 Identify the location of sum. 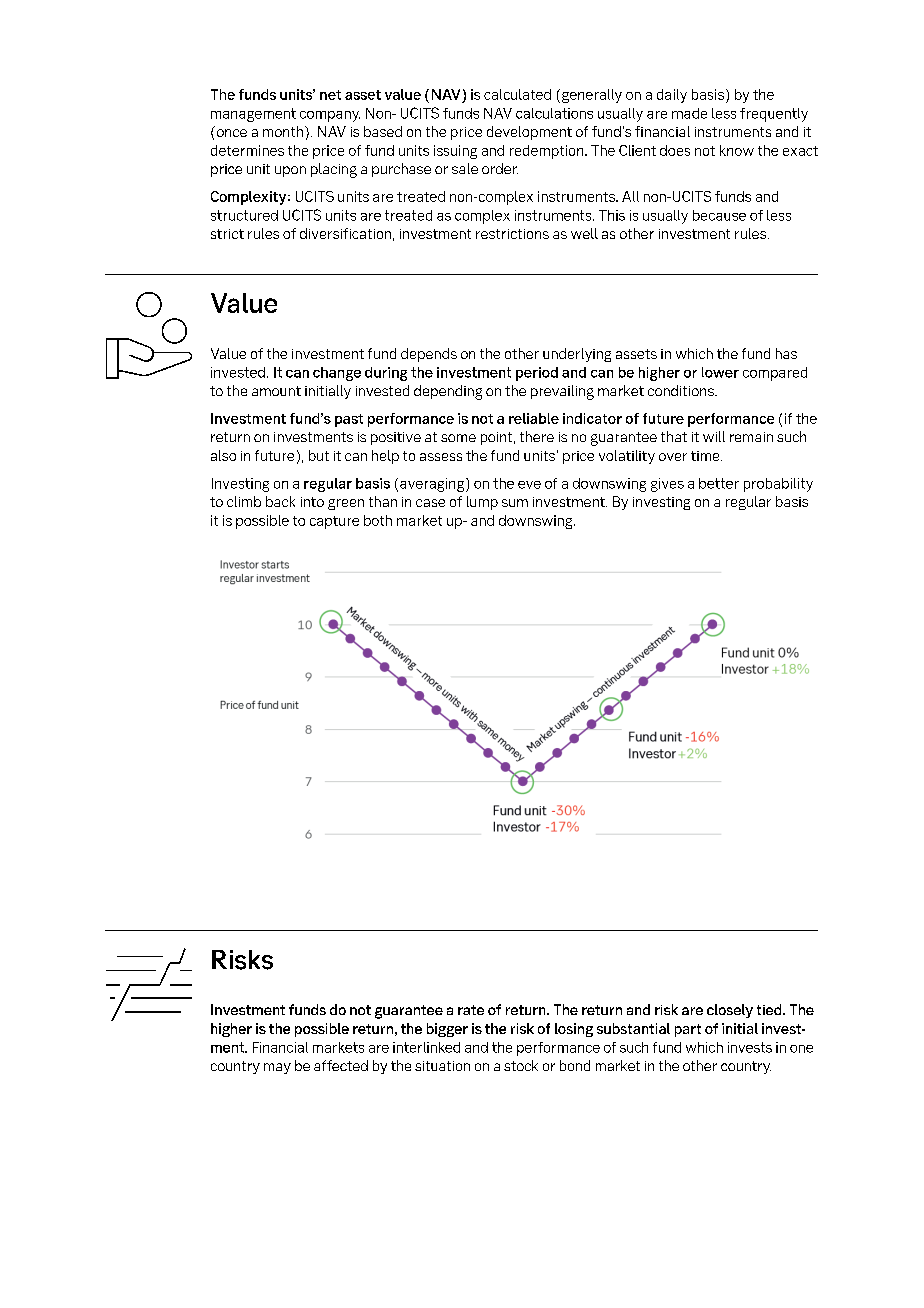
(515, 503).
